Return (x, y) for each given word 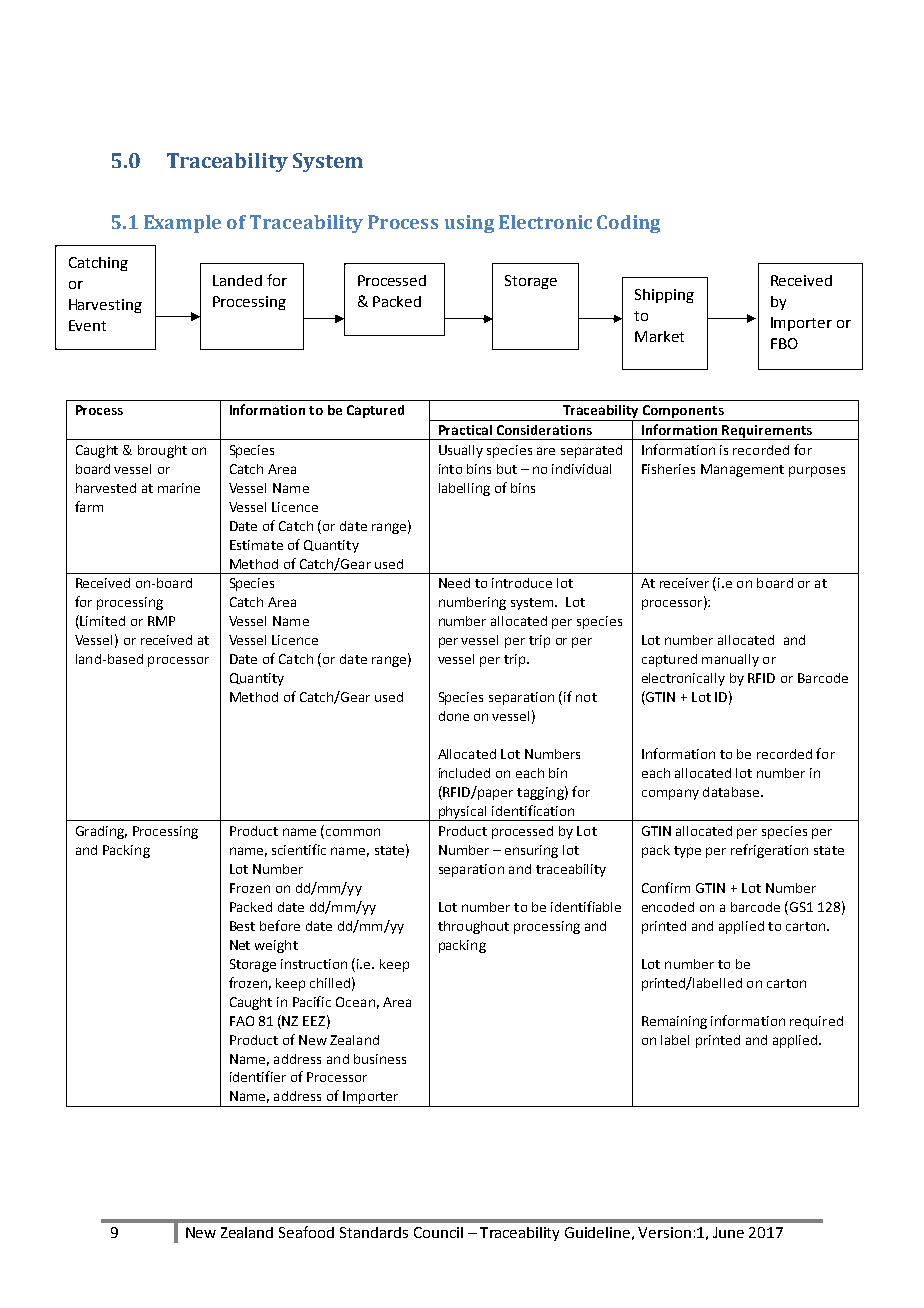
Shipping (664, 296)
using (469, 224)
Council (438, 1232)
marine (179, 488)
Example (182, 224)
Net (240, 945)
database (732, 792)
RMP (161, 621)
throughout (473, 927)
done (454, 716)
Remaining (674, 1022)
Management (742, 470)
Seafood (306, 1232)
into (450, 469)
